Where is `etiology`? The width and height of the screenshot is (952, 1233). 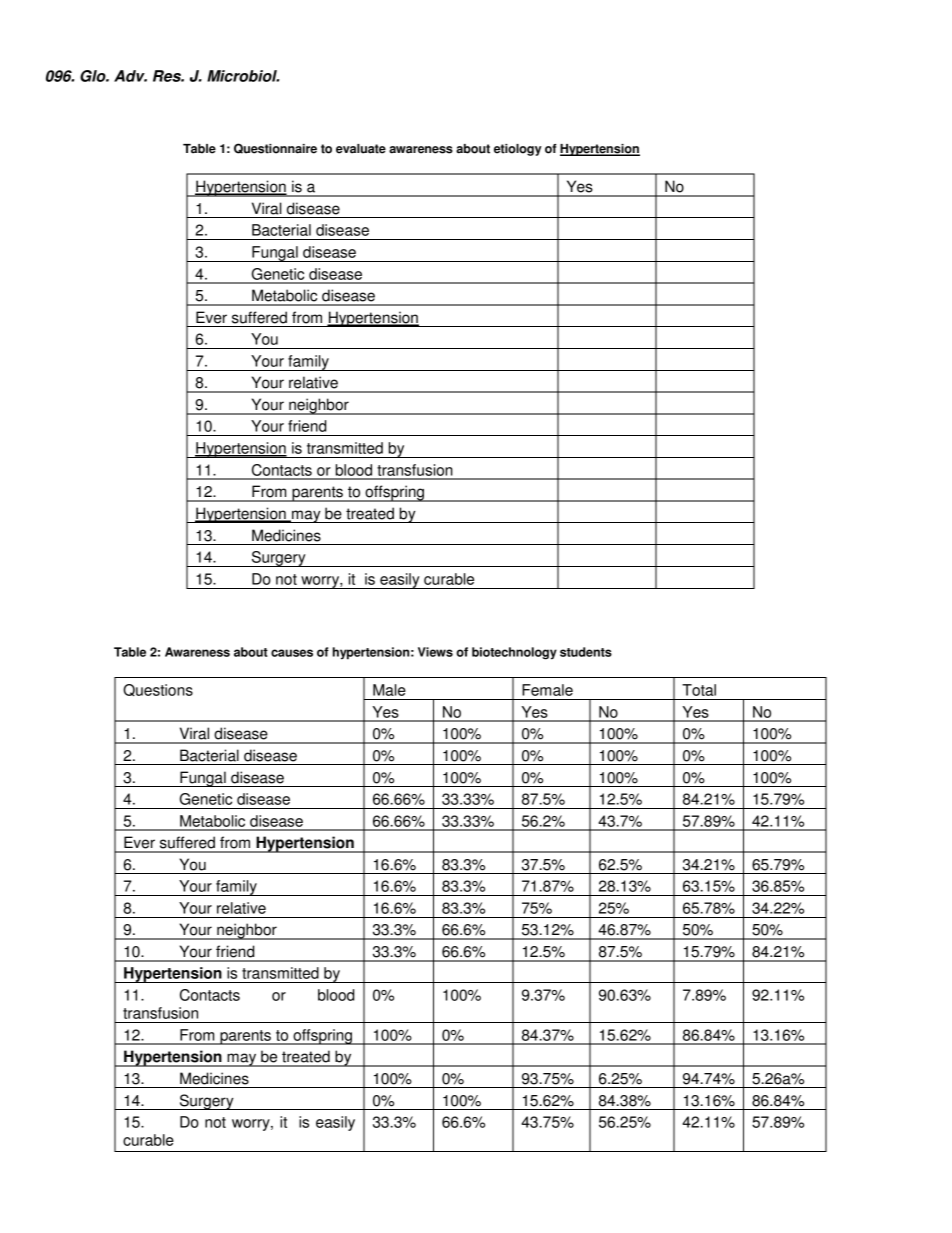
etiology is located at coordinates (518, 150).
